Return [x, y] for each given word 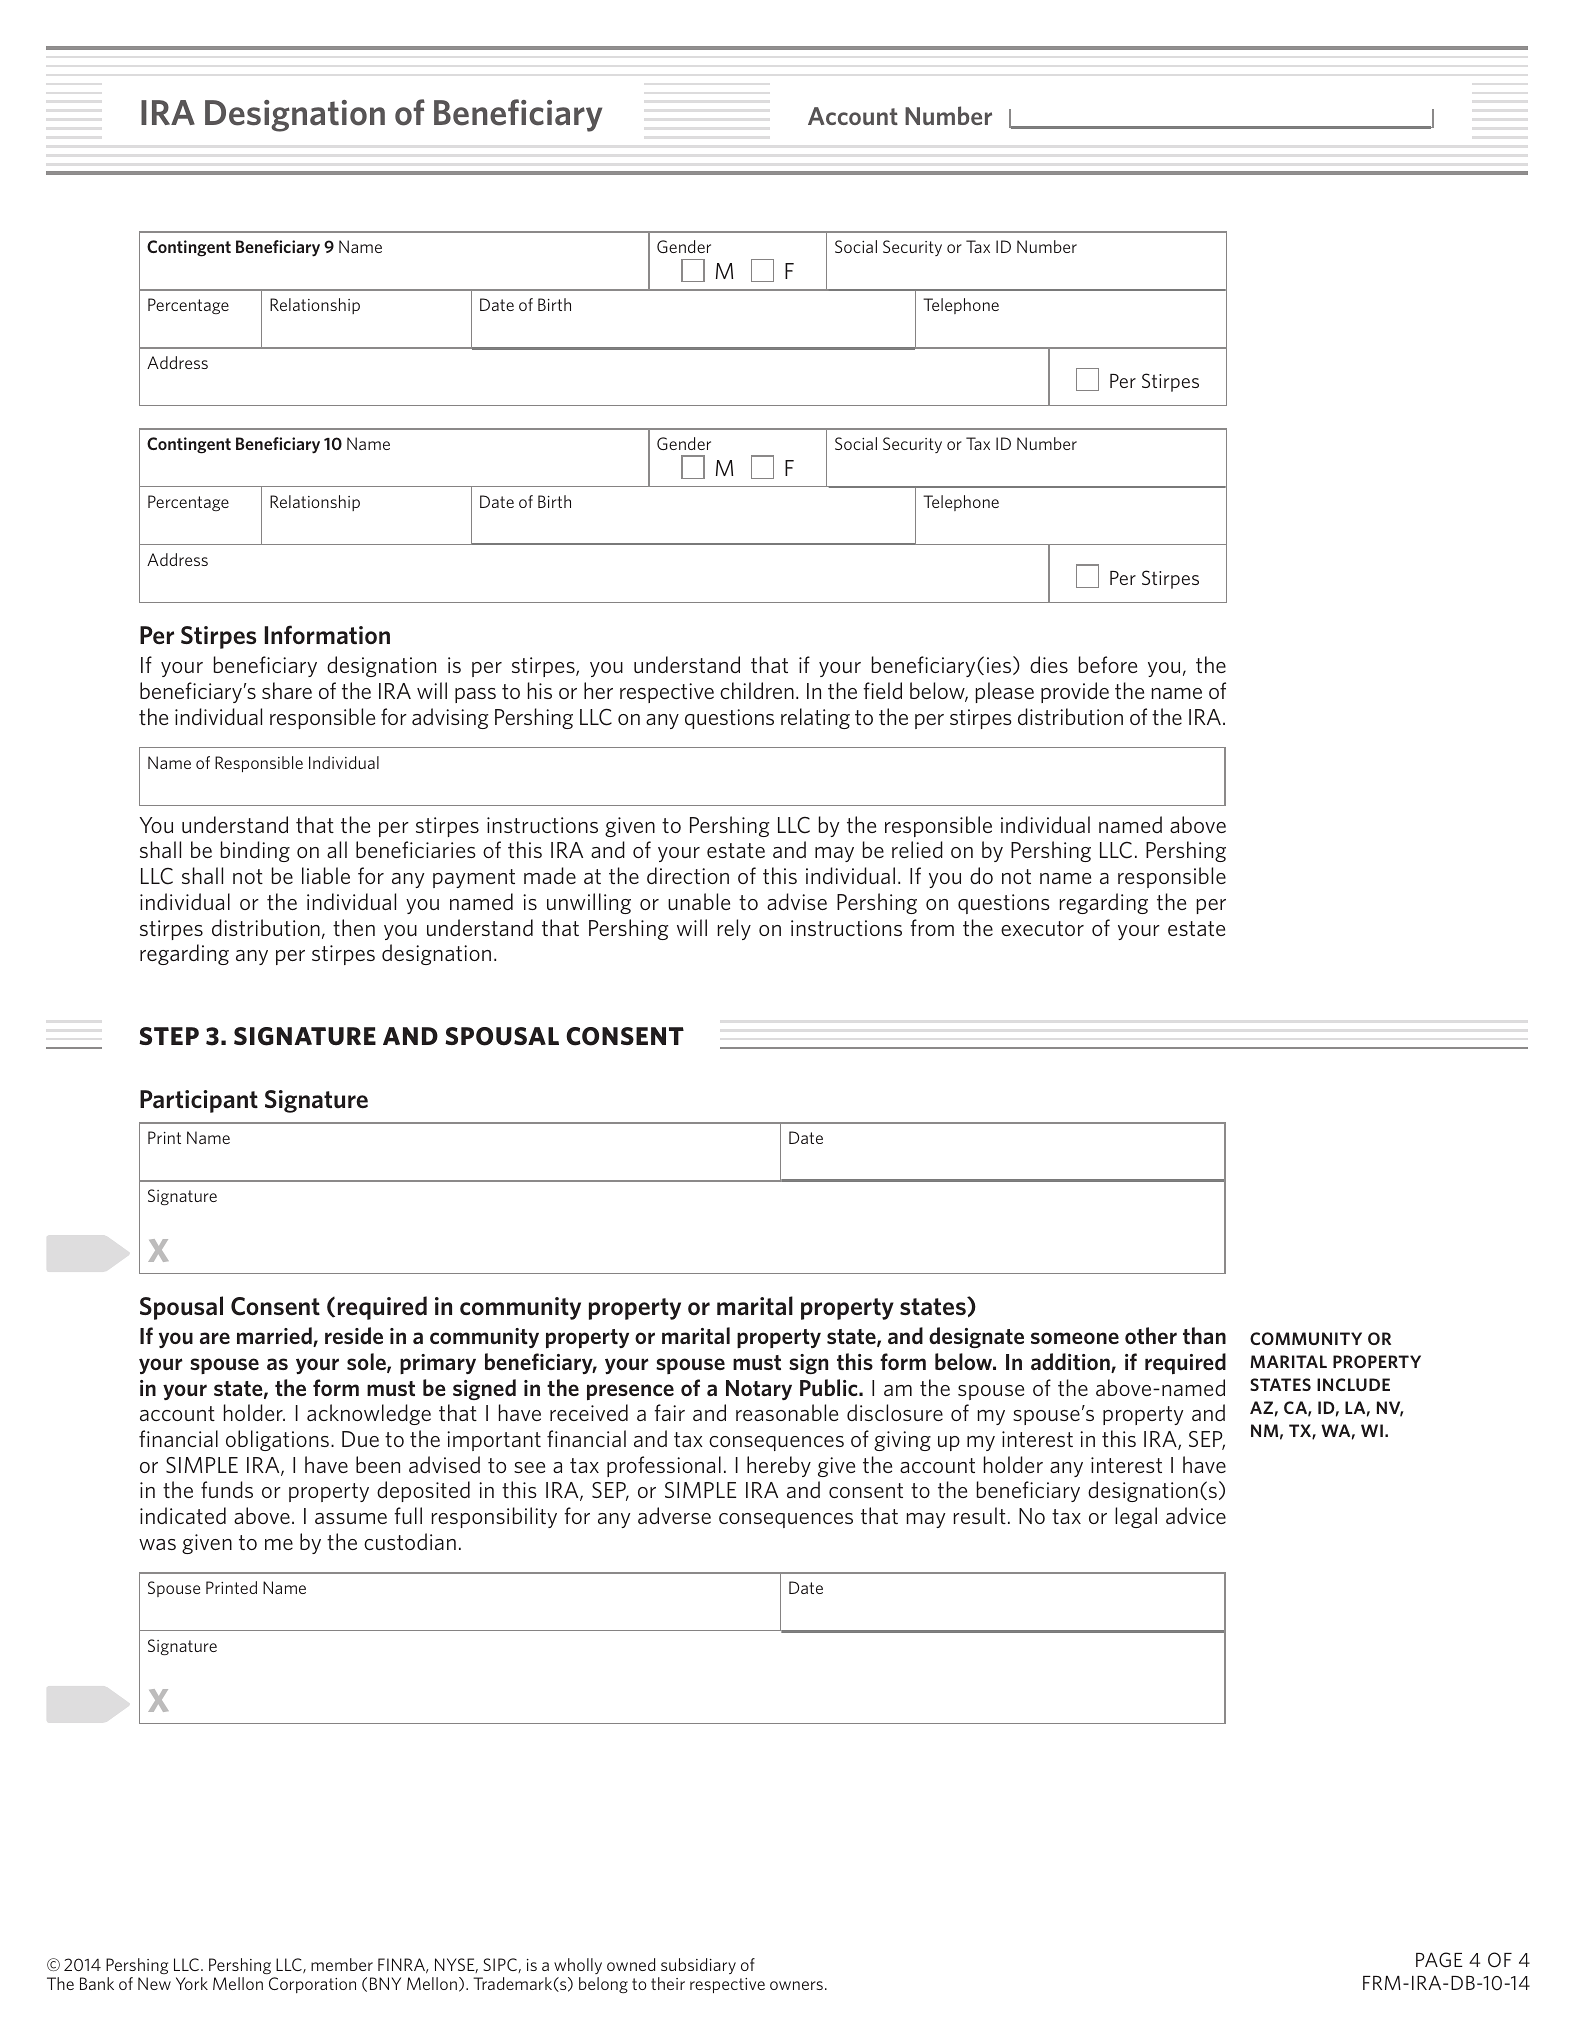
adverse [674, 1515]
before [1108, 664]
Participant [199, 1101]
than [1204, 1335]
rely [734, 929]
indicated [183, 1515]
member [342, 1964]
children [757, 690]
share [287, 690]
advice [1196, 1515]
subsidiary [698, 1966]
